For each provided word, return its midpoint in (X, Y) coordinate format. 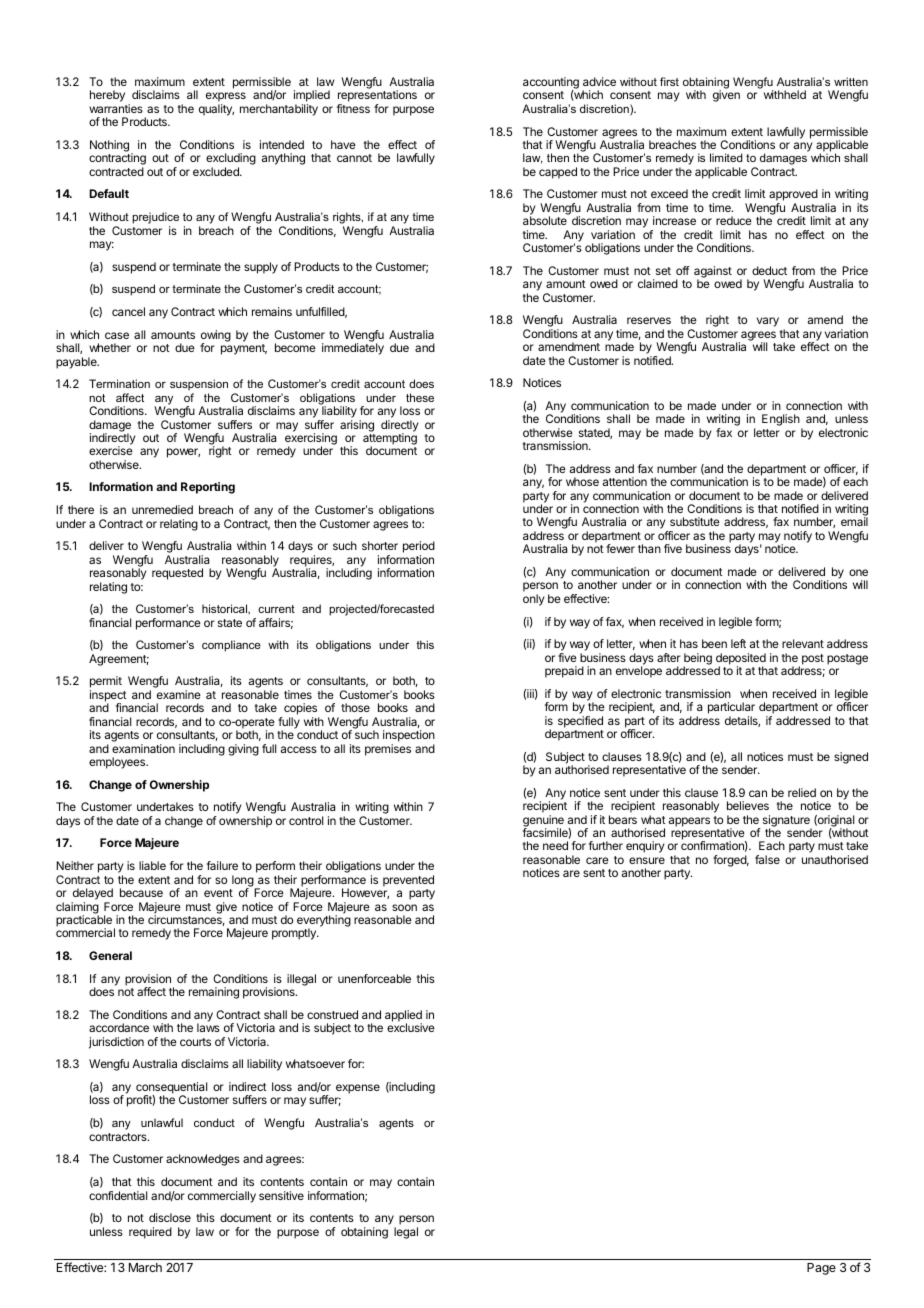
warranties (116, 108)
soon (404, 907)
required (150, 1233)
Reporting (208, 488)
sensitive (281, 1195)
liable (152, 865)
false (767, 859)
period (419, 548)
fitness (353, 108)
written (851, 81)
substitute (695, 521)
